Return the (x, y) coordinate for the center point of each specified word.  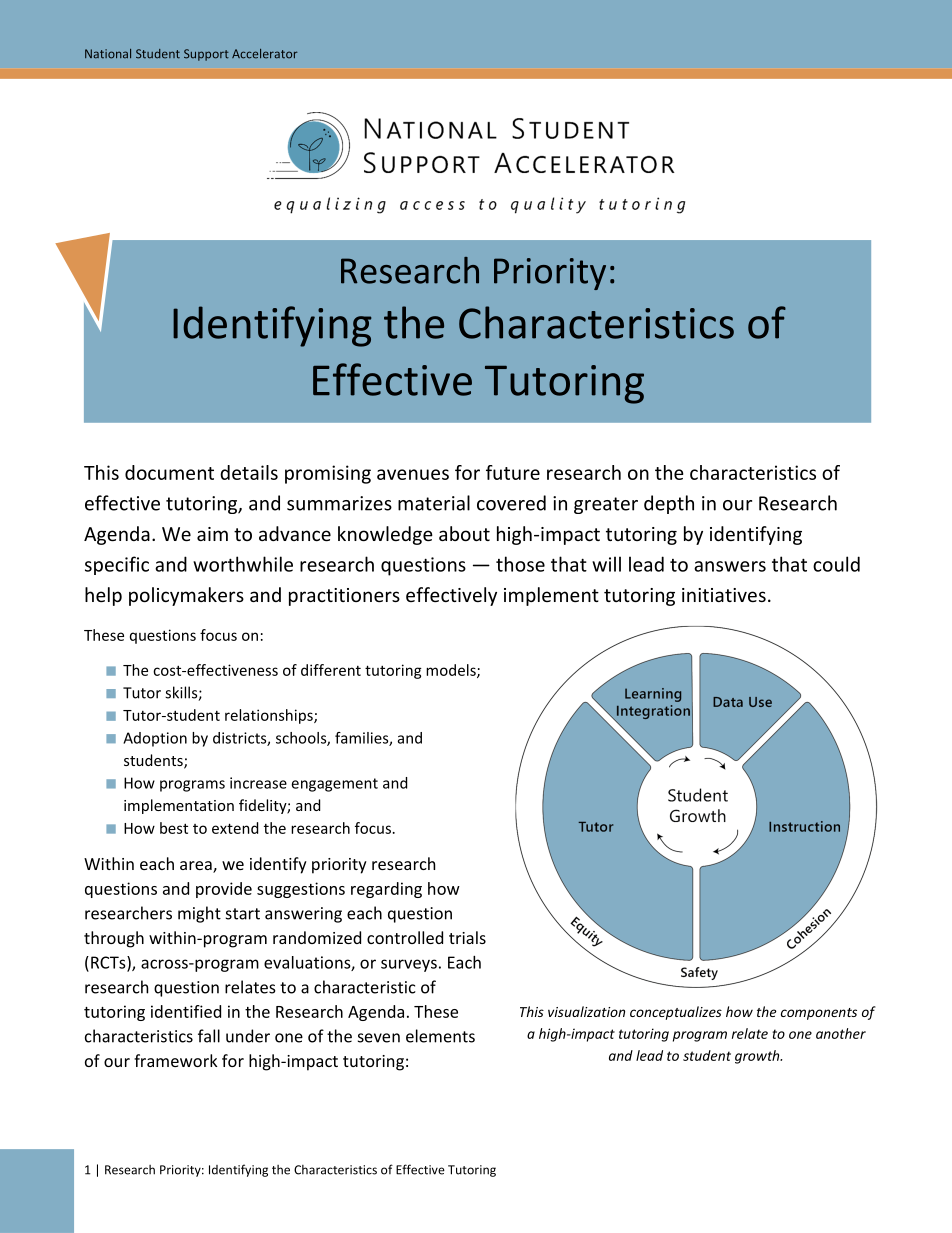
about (464, 533)
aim (212, 534)
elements (440, 1036)
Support (206, 55)
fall (209, 1036)
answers (730, 566)
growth (758, 1057)
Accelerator (265, 54)
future (513, 472)
